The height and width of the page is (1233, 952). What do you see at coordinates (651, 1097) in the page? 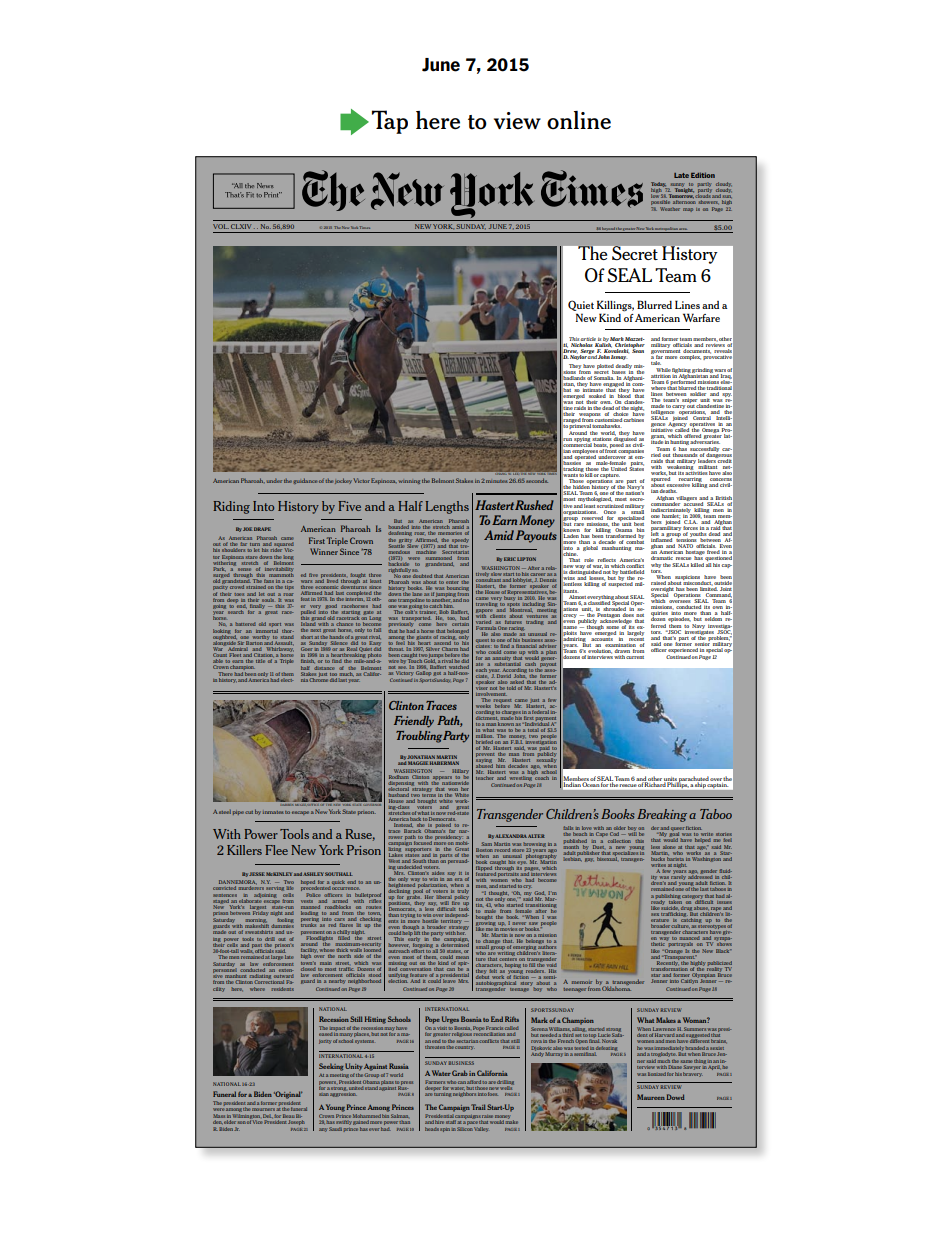
I see `Maureen` at bounding box center [651, 1097].
